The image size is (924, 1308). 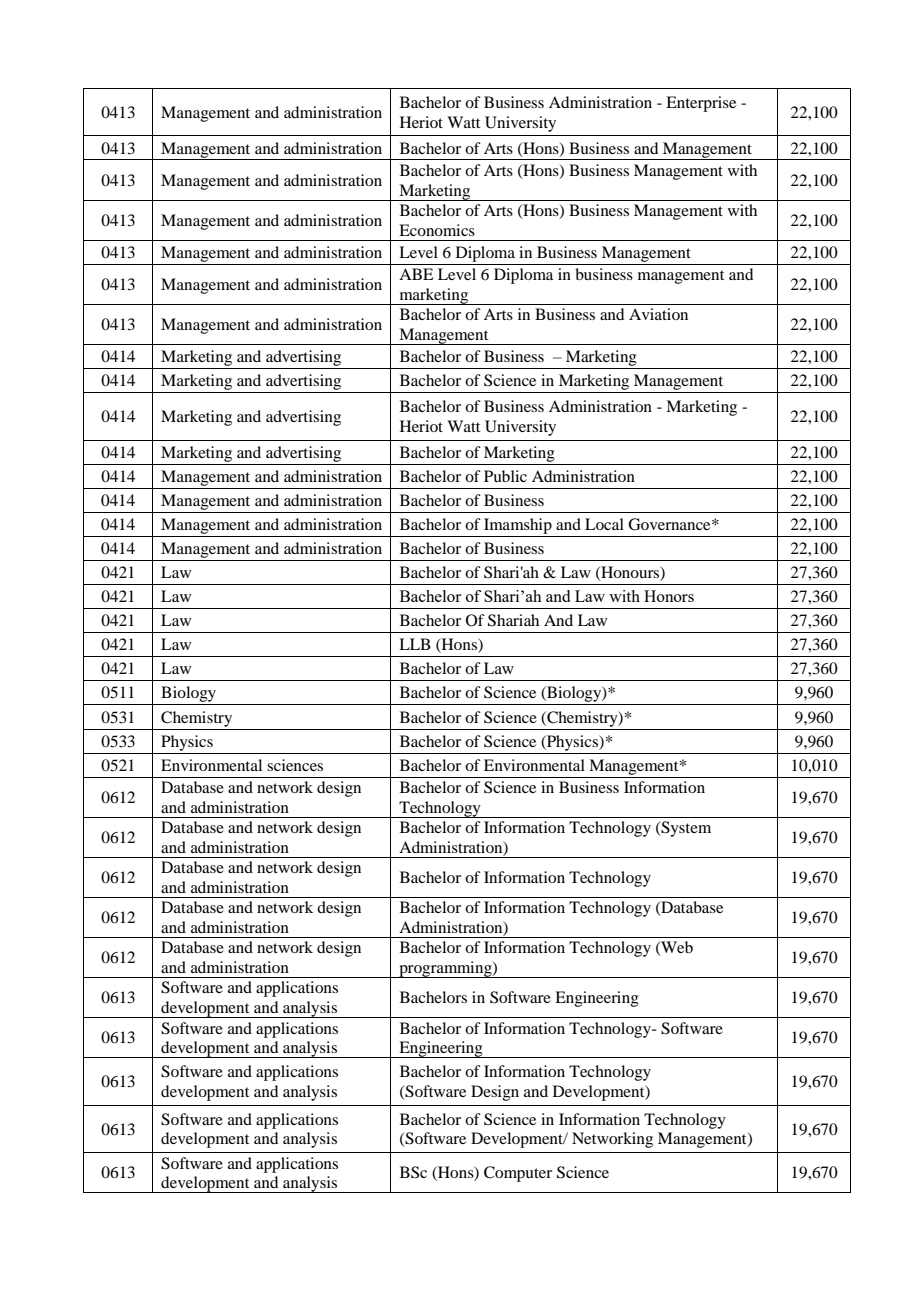 What do you see at coordinates (701, 104) in the document?
I see `Enterprise` at bounding box center [701, 104].
